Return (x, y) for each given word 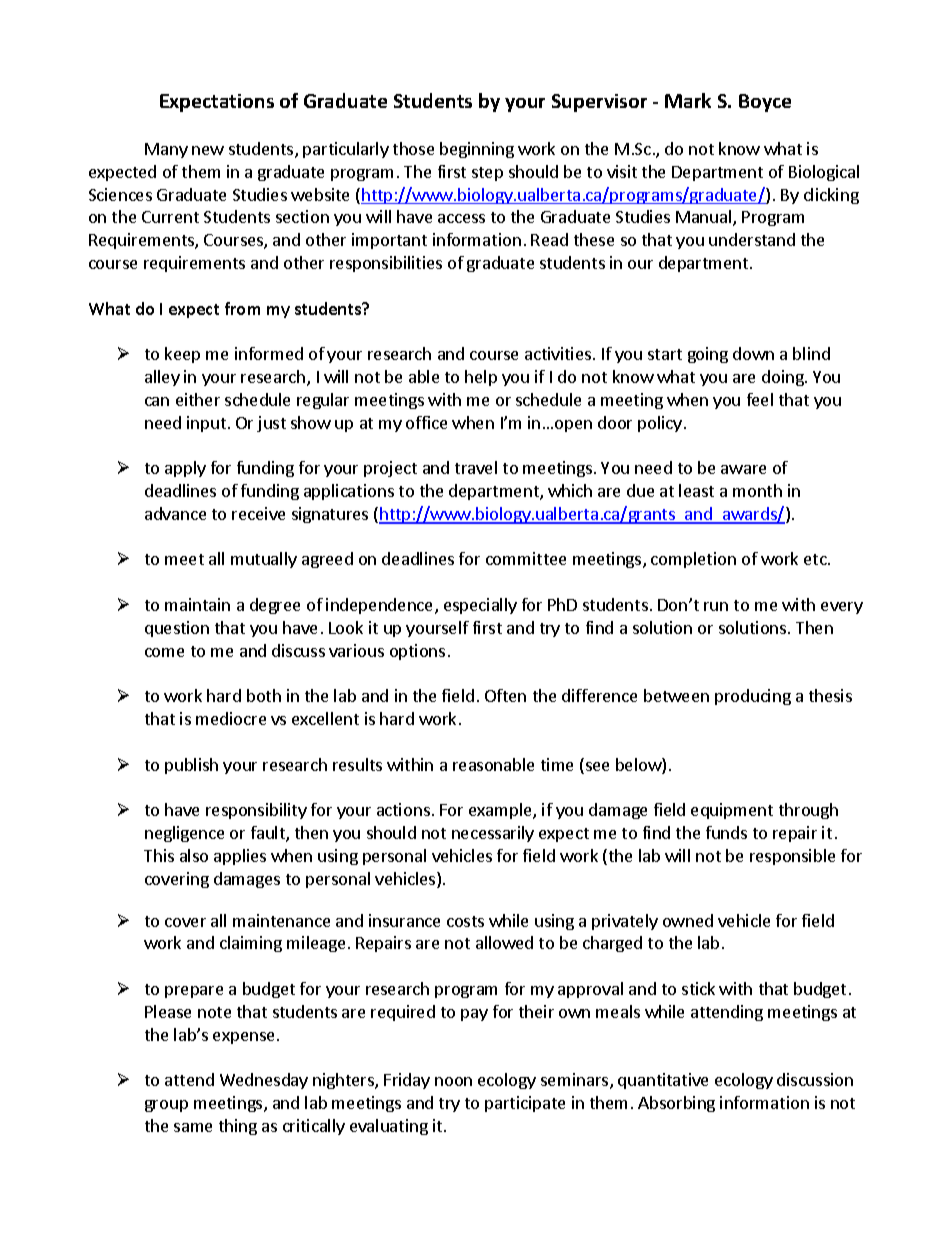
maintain (197, 604)
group (166, 1106)
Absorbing (676, 1104)
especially (480, 606)
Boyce (765, 103)
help (481, 378)
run (716, 606)
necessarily (493, 834)
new (208, 150)
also (194, 855)
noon (453, 1081)
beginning (477, 150)
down (753, 353)
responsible (792, 857)
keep (182, 355)
